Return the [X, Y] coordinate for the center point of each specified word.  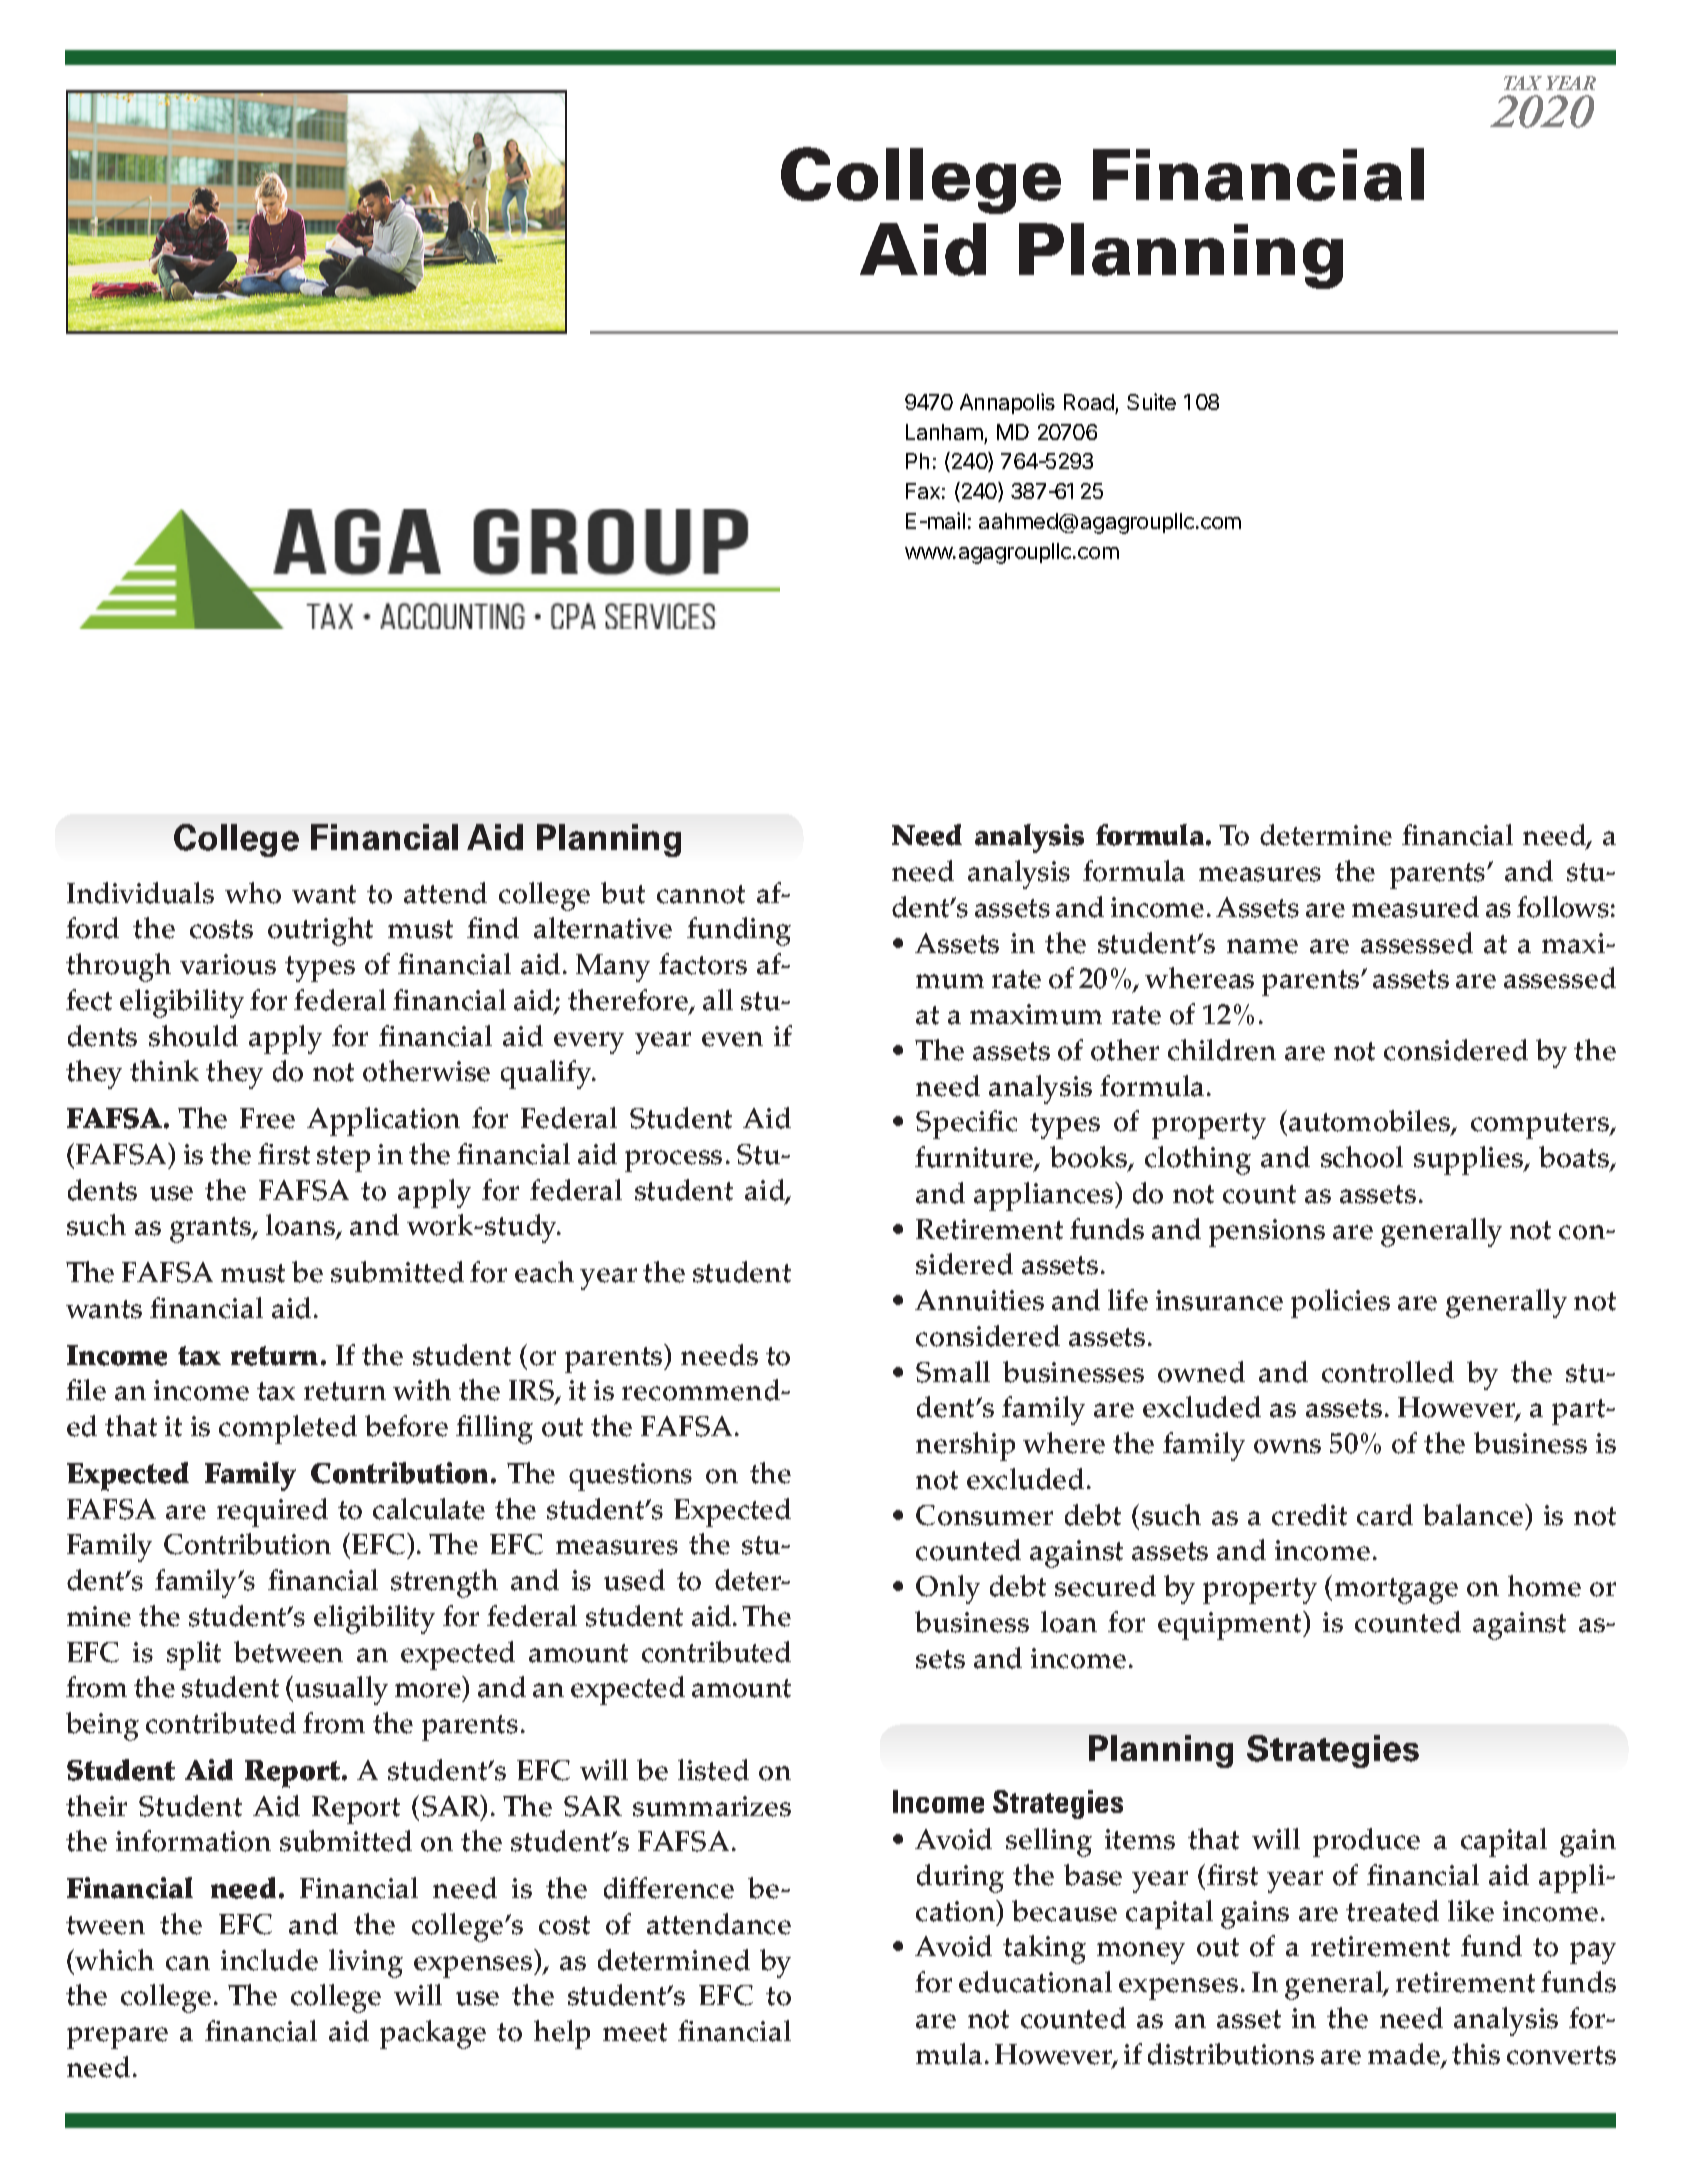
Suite [1151, 401]
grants [211, 1230]
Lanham [944, 432]
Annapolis [1007, 403]
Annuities [979, 1300]
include [269, 1960]
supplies [1469, 1160]
